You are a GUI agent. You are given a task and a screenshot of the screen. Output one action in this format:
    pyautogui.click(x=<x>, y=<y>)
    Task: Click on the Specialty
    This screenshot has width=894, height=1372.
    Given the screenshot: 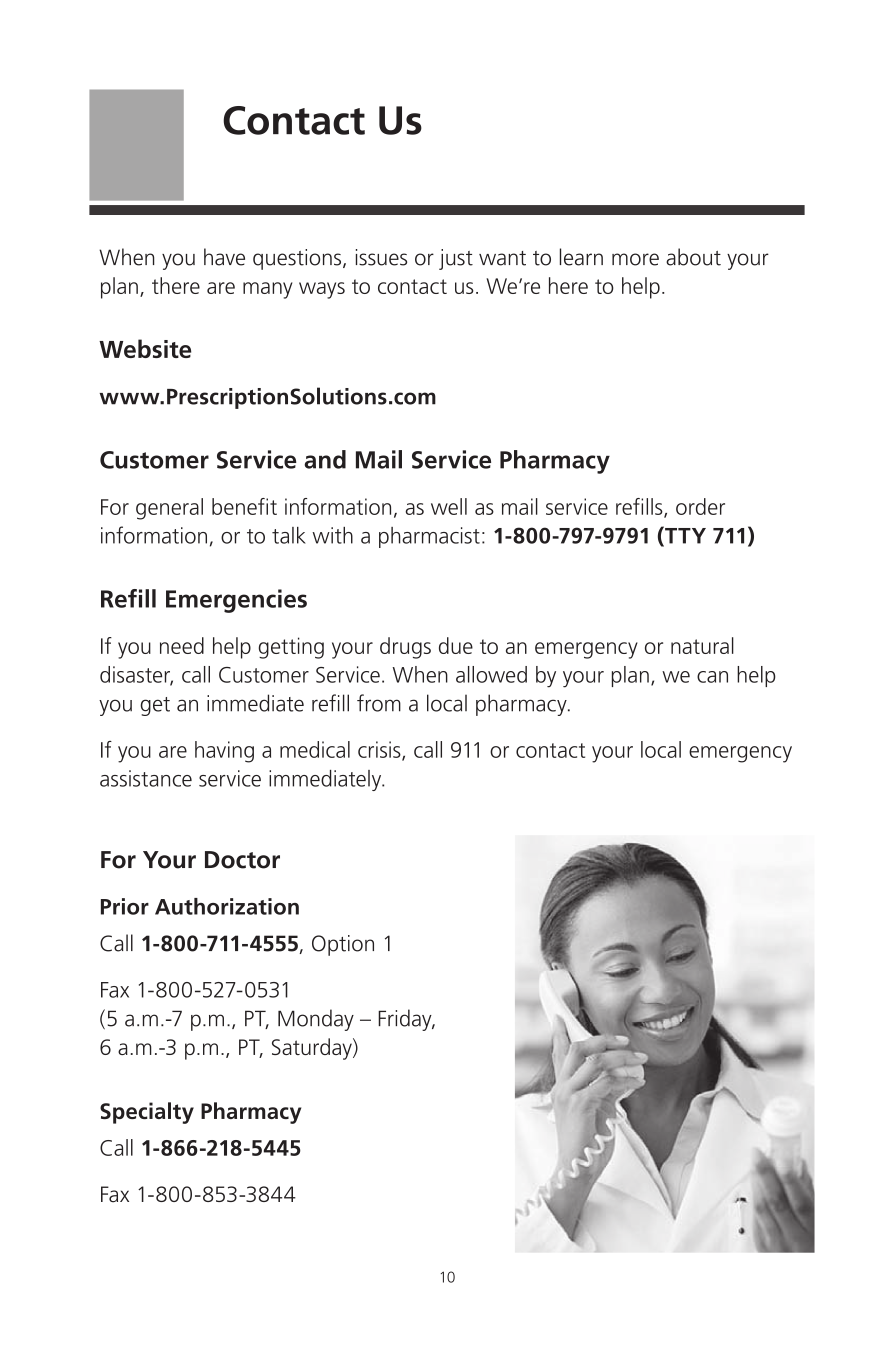 What is the action you would take?
    pyautogui.click(x=147, y=1113)
